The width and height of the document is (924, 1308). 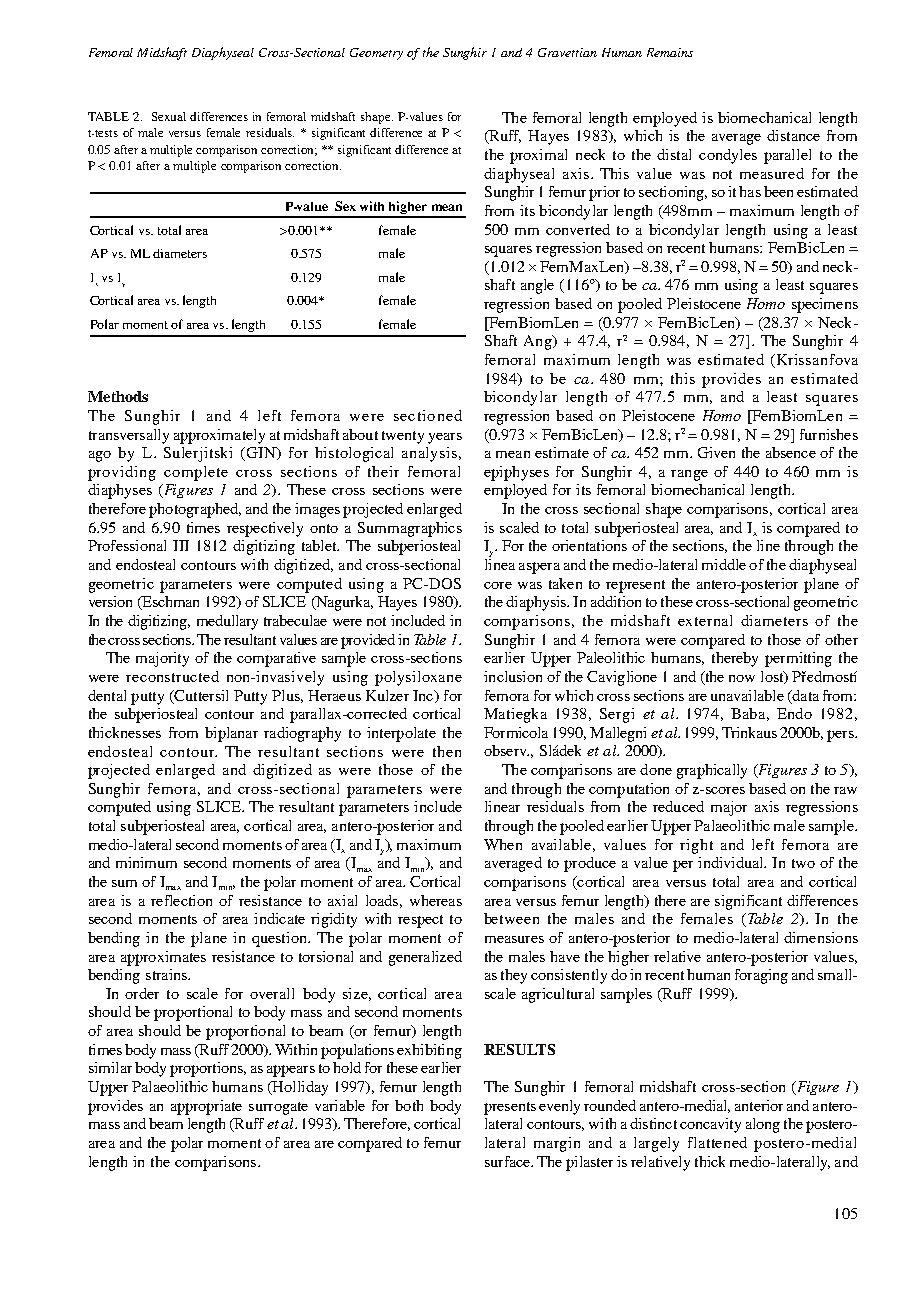 I want to click on specimens, so click(x=825, y=305).
